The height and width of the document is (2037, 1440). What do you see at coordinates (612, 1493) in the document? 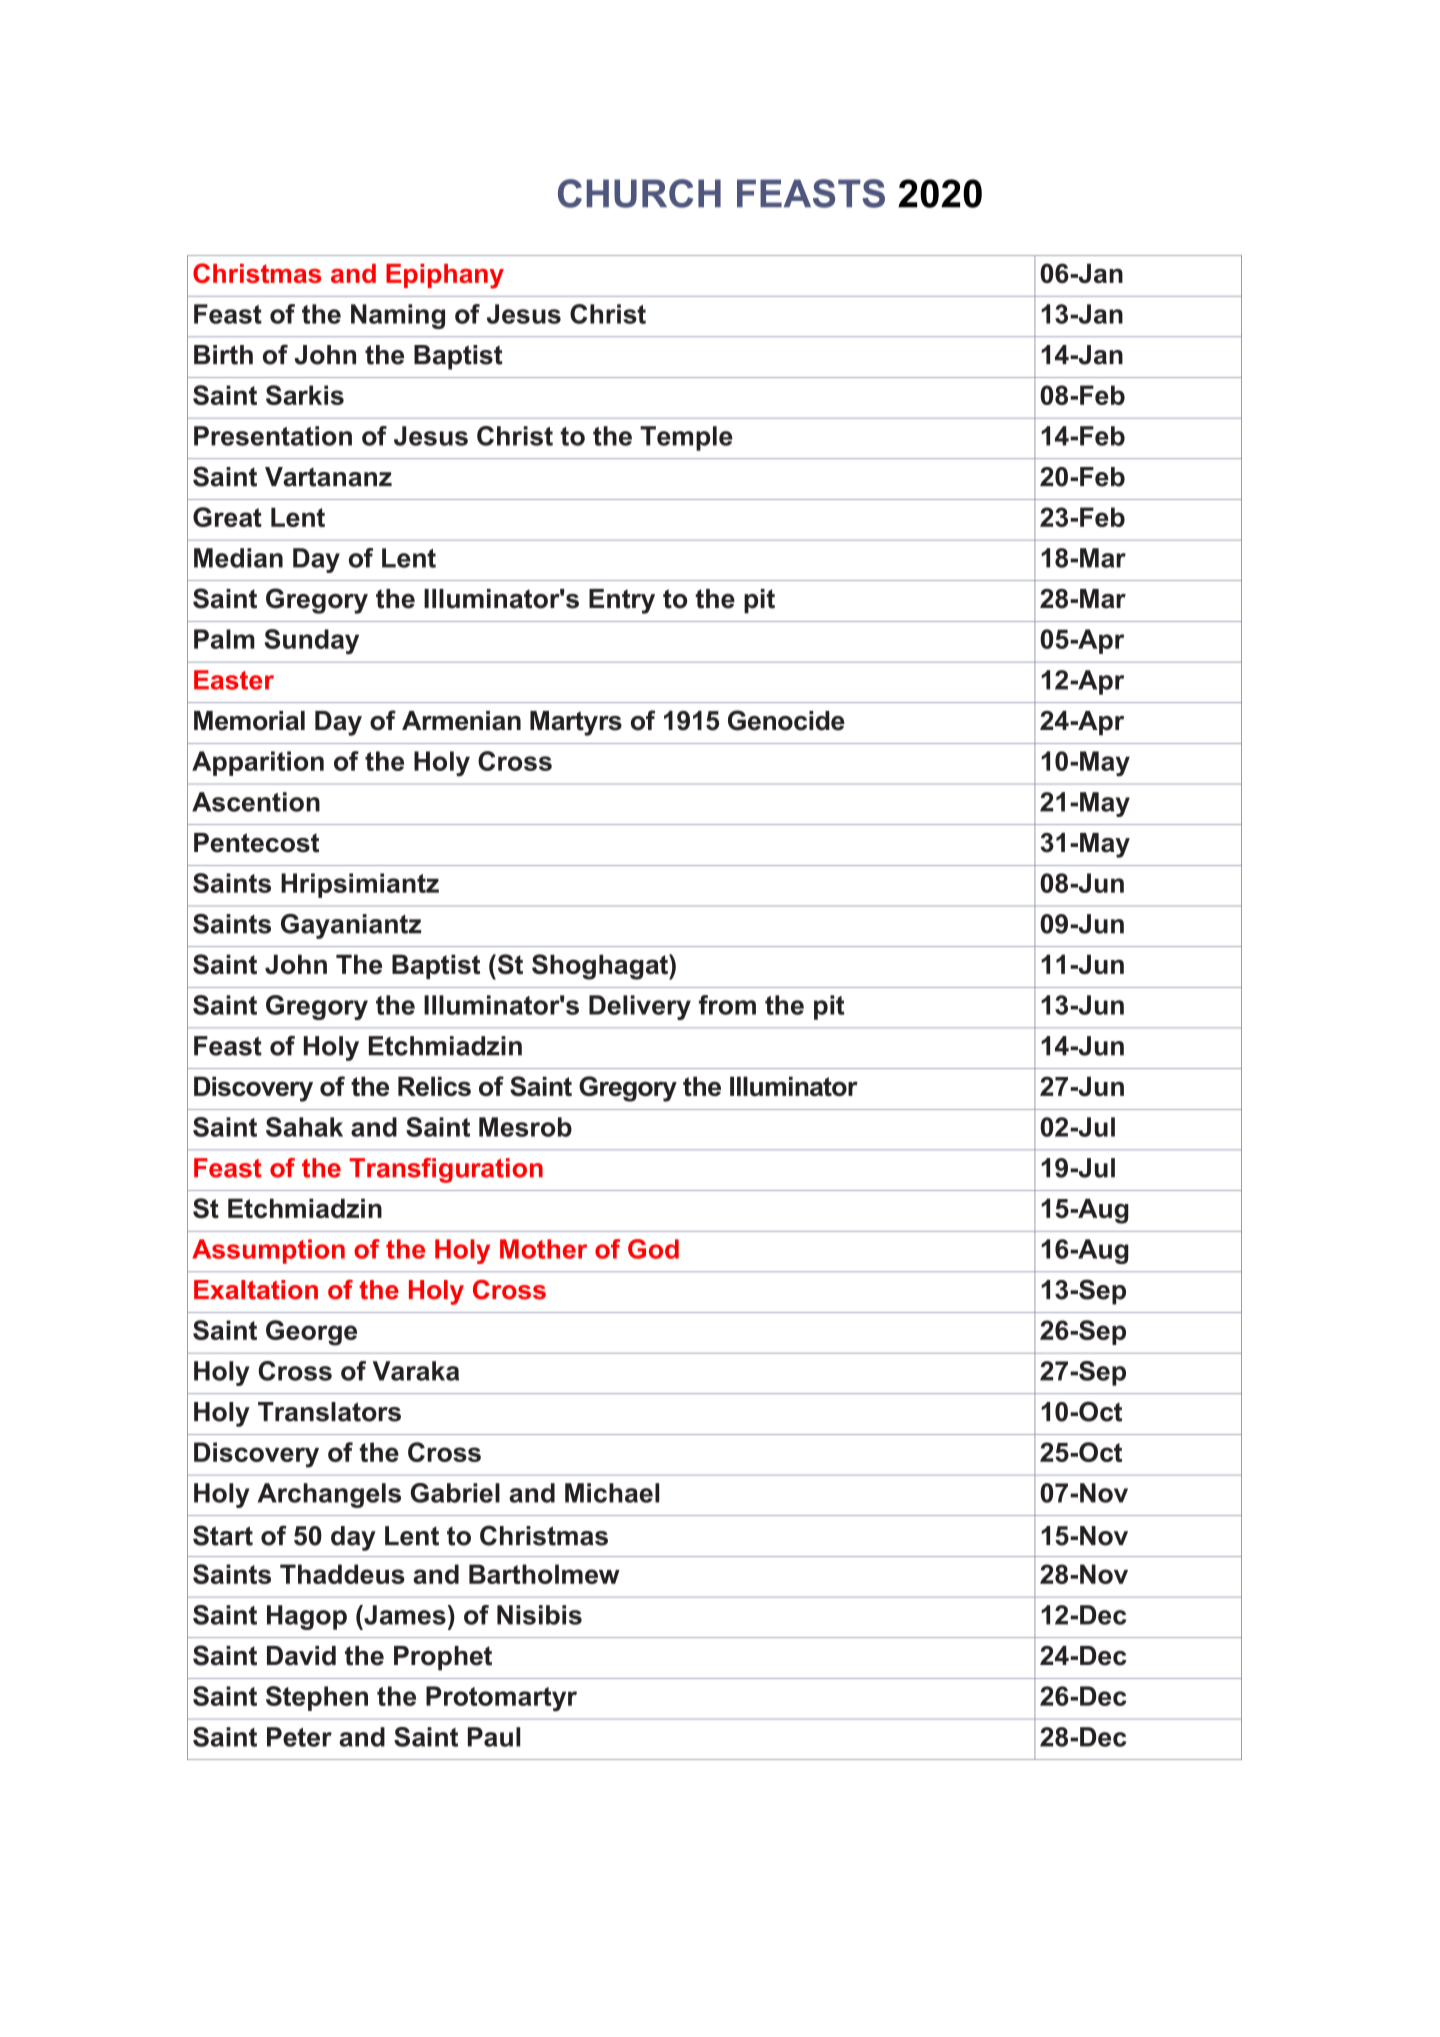
I see `Michael` at bounding box center [612, 1493].
